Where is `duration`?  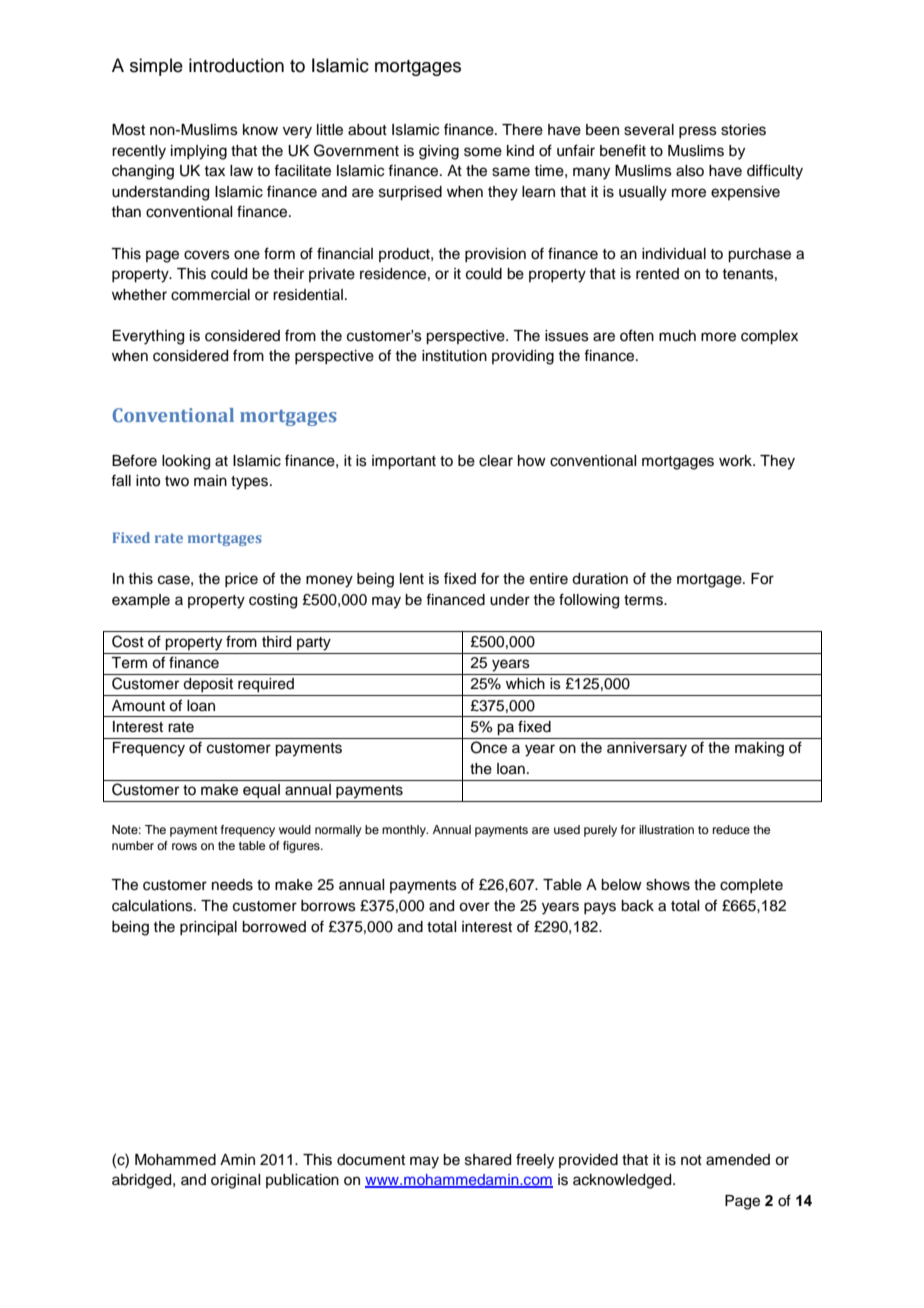 duration is located at coordinates (600, 579).
